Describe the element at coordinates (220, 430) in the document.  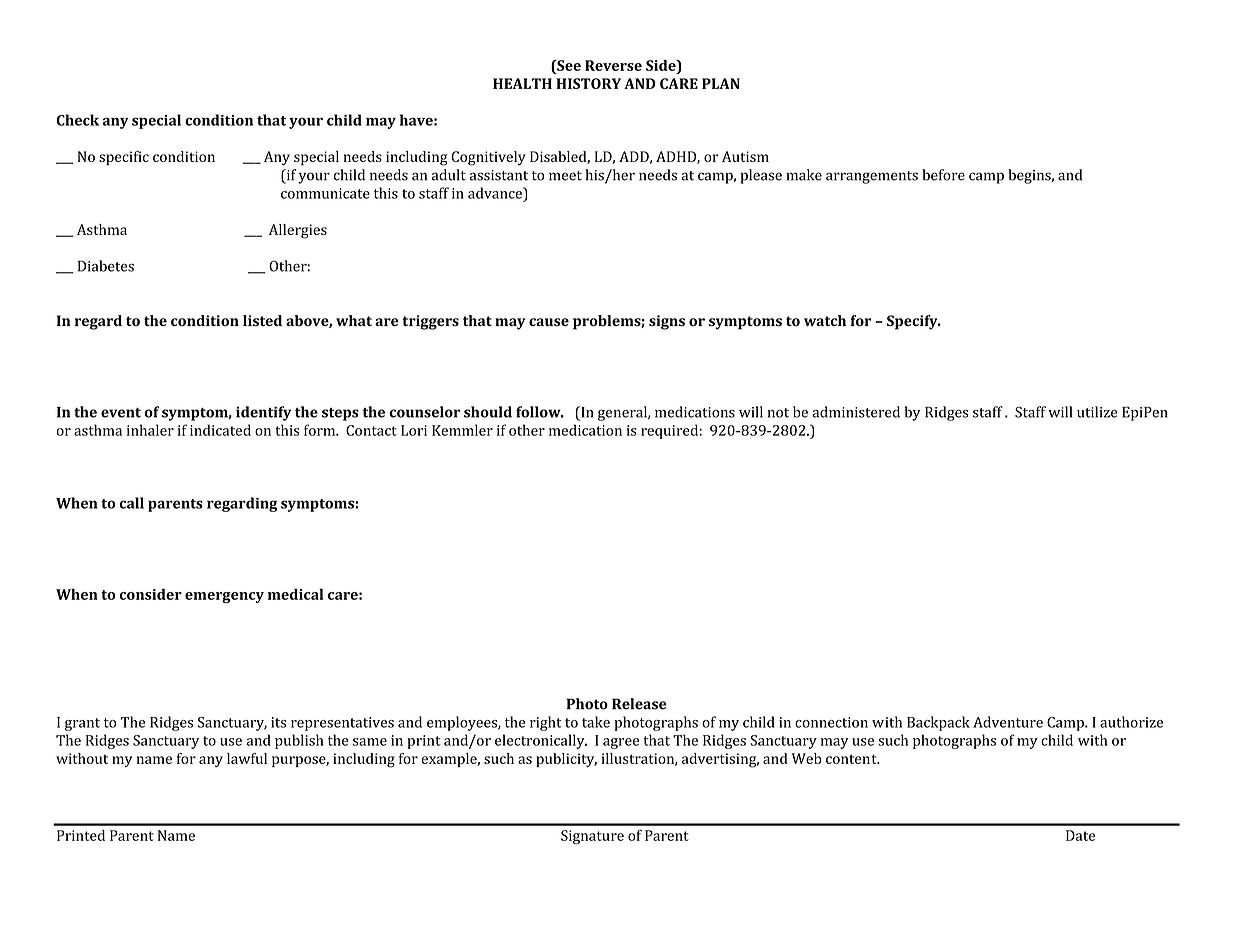
I see `indicated` at that location.
